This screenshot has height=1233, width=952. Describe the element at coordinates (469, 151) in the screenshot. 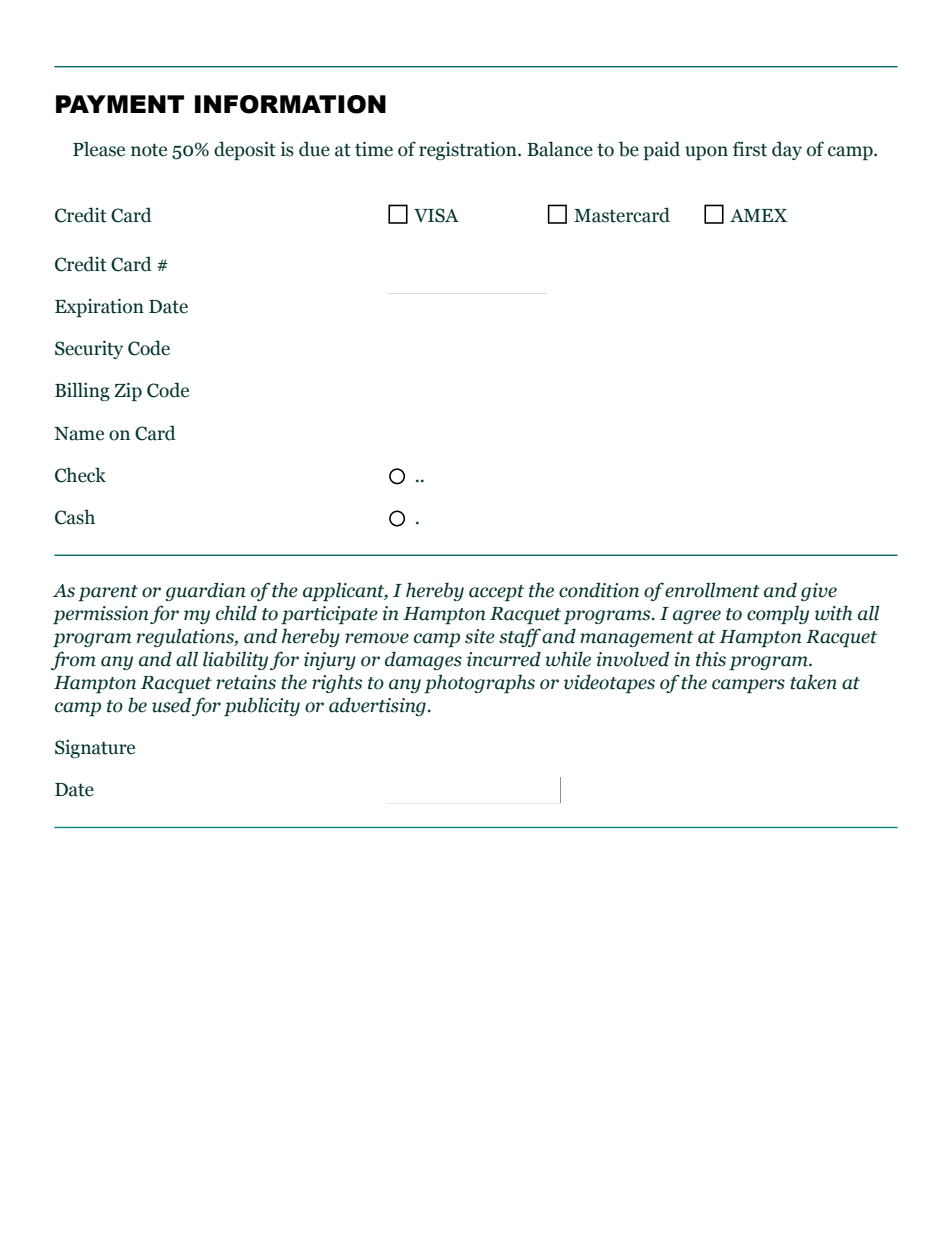

I see `registration` at that location.
